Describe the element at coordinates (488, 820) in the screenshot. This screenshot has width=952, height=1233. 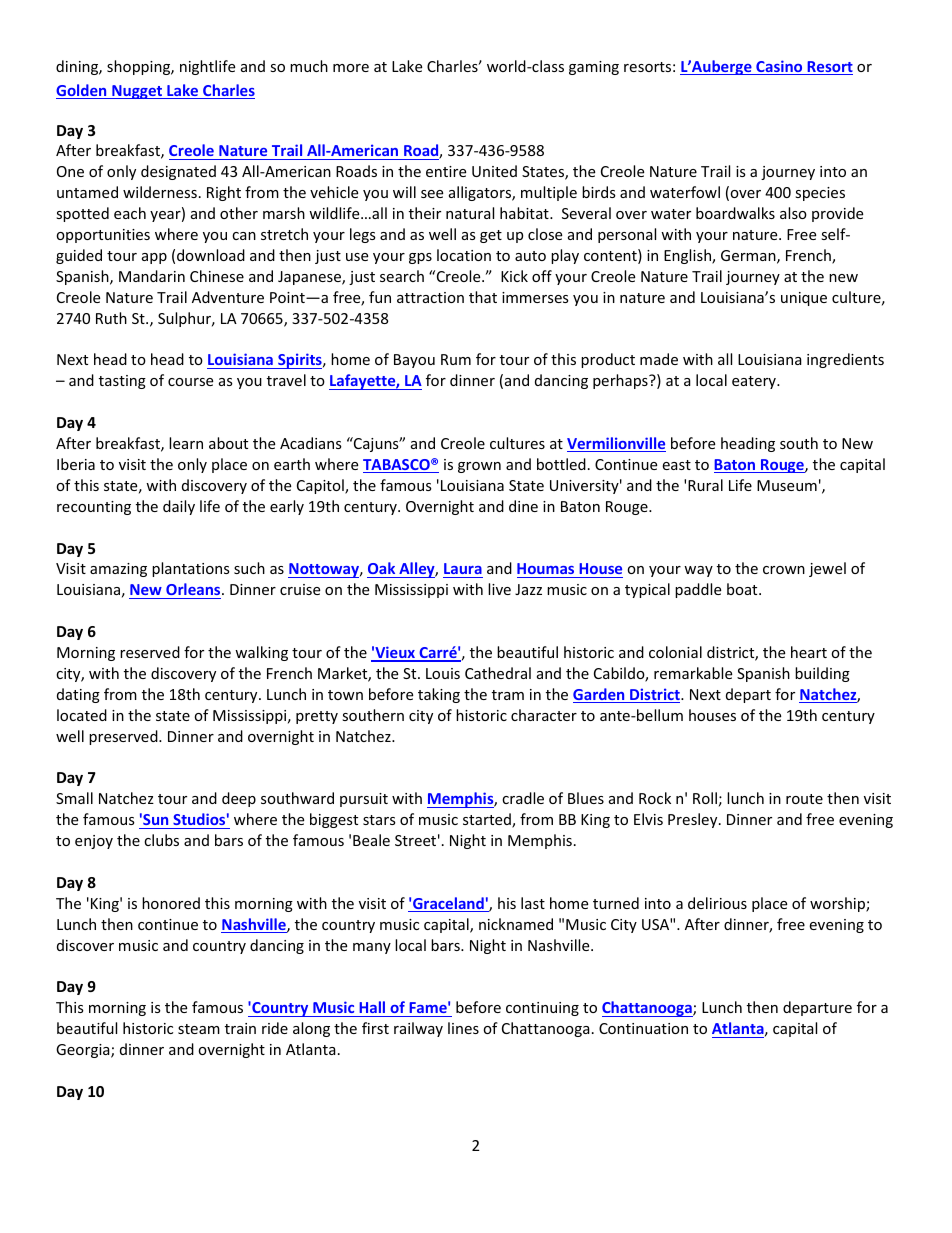
I see `started` at that location.
